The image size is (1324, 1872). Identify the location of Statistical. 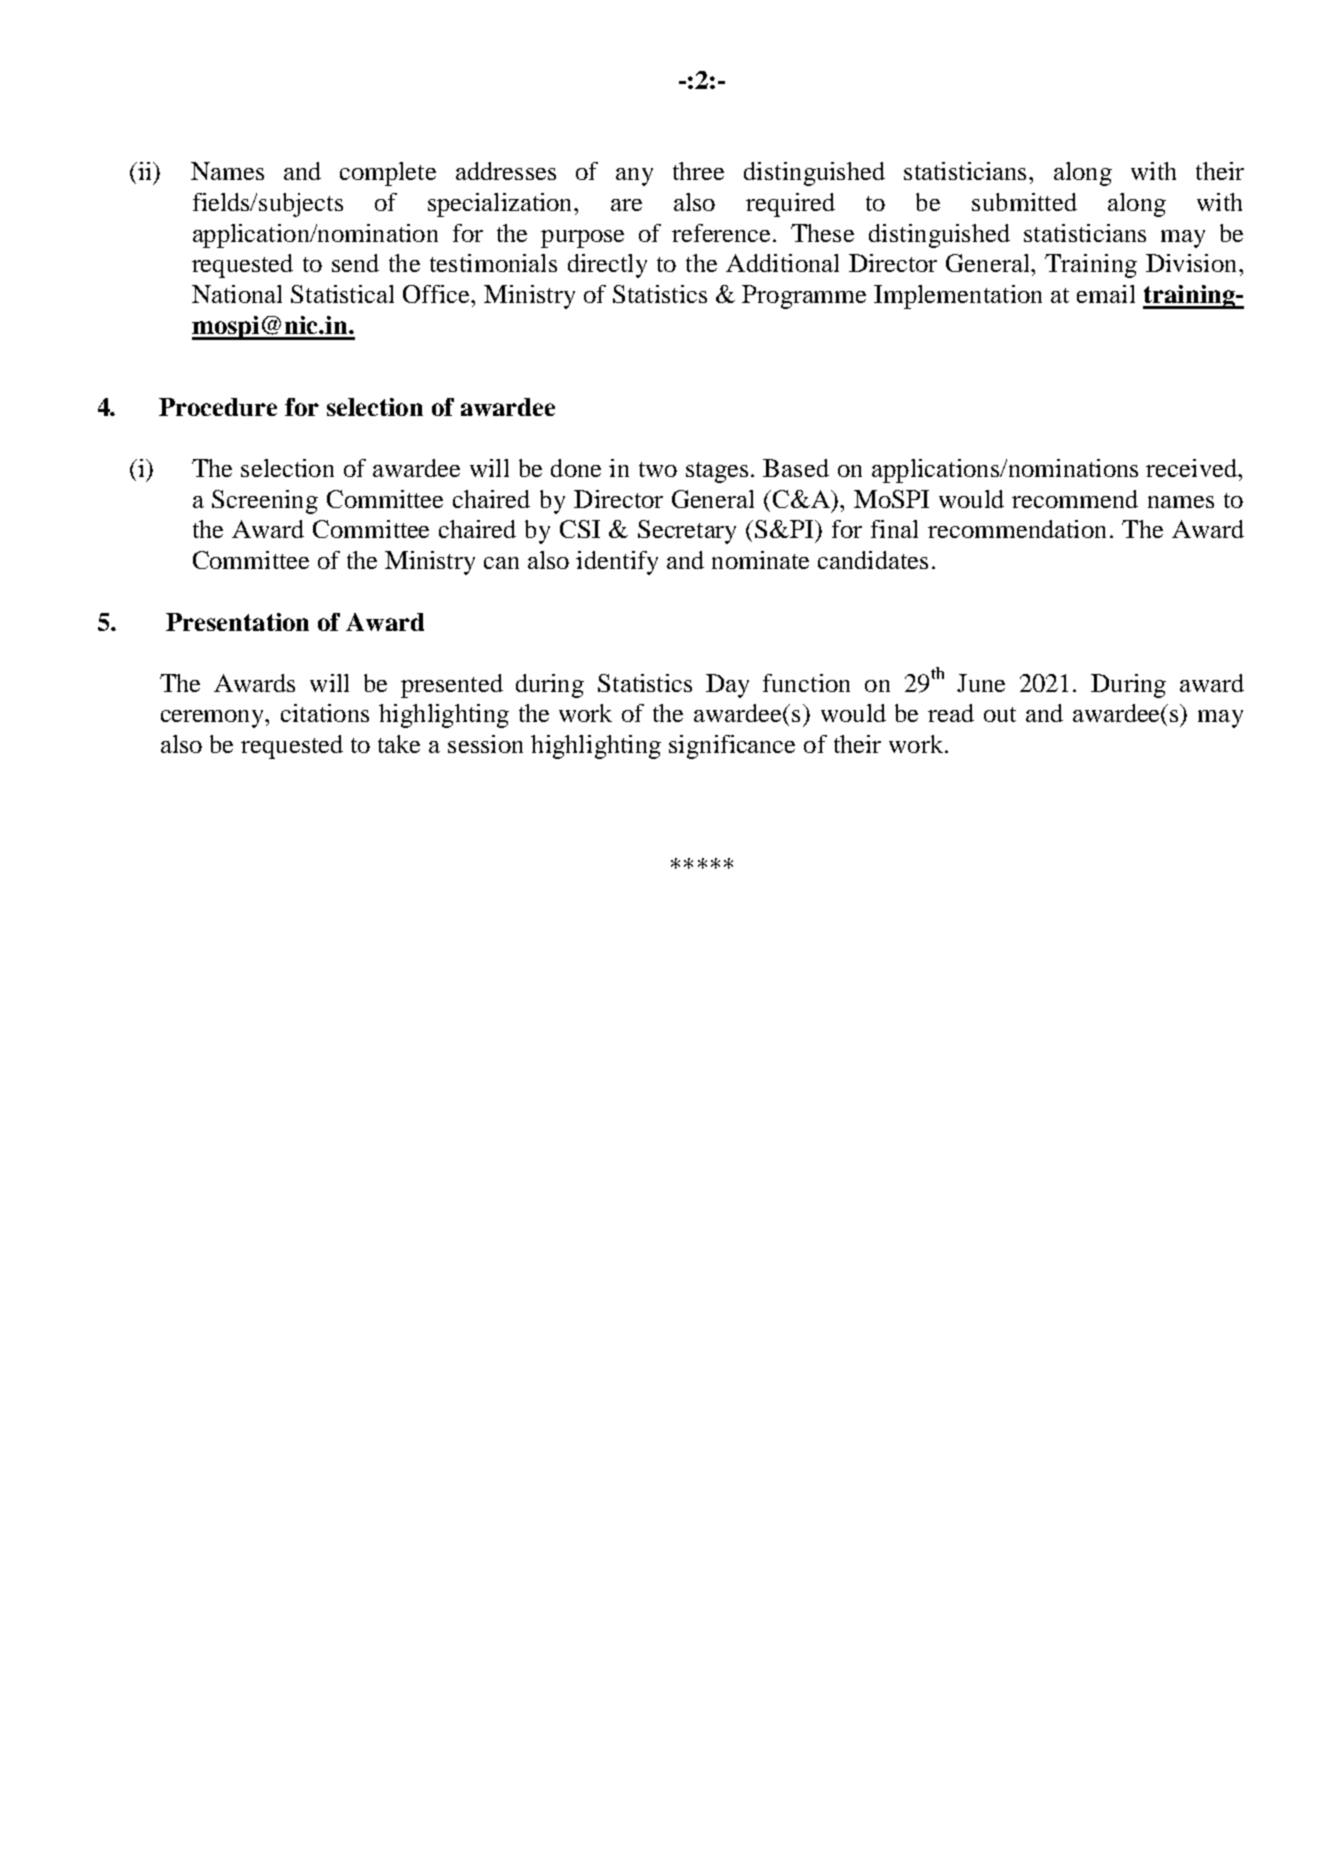
(342, 294).
